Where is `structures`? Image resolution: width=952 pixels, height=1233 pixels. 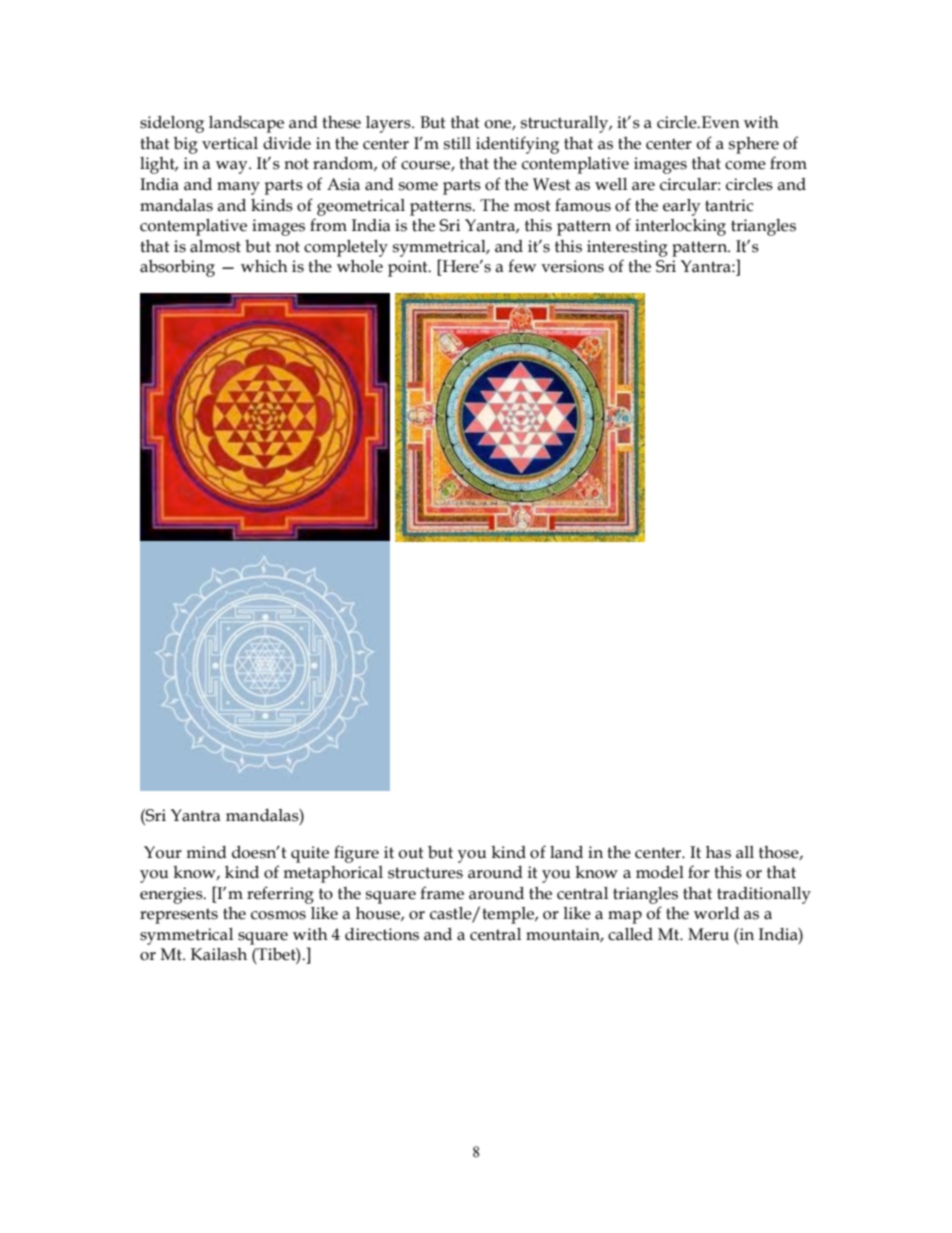 structures is located at coordinates (425, 873).
